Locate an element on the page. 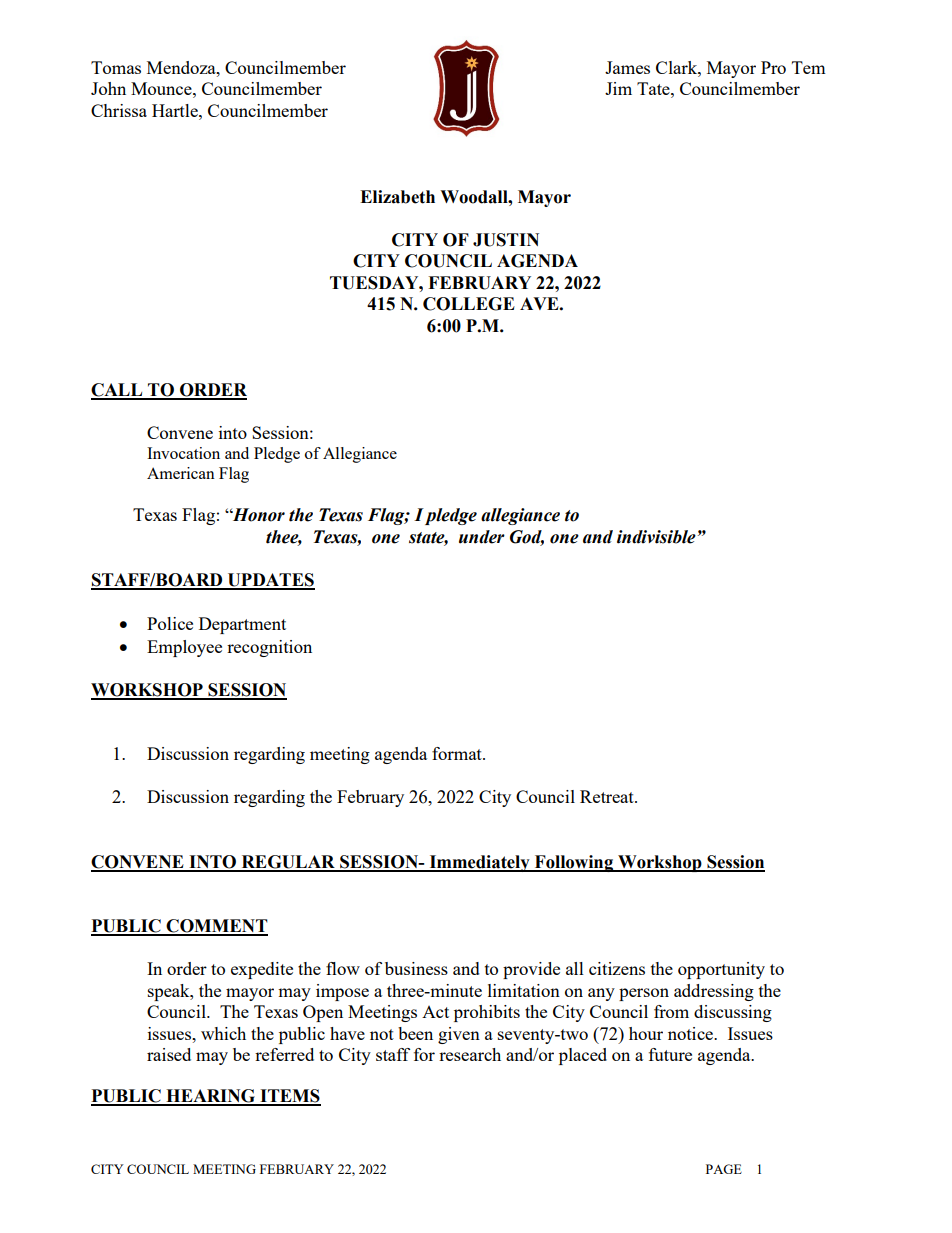 The width and height of the image is (952, 1233). HEARING is located at coordinates (211, 1097).
